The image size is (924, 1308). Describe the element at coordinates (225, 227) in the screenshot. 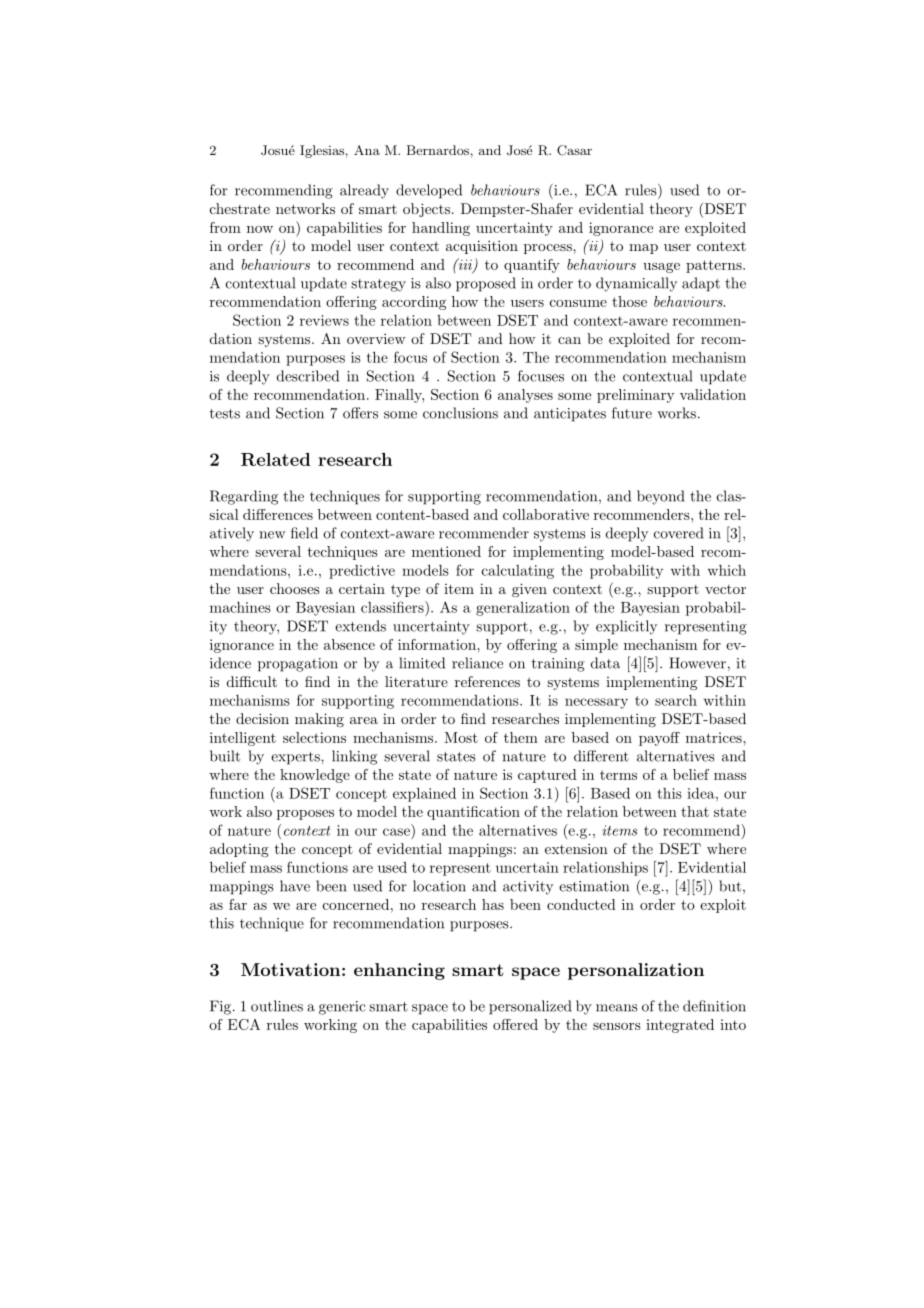

I see `from` at that location.
